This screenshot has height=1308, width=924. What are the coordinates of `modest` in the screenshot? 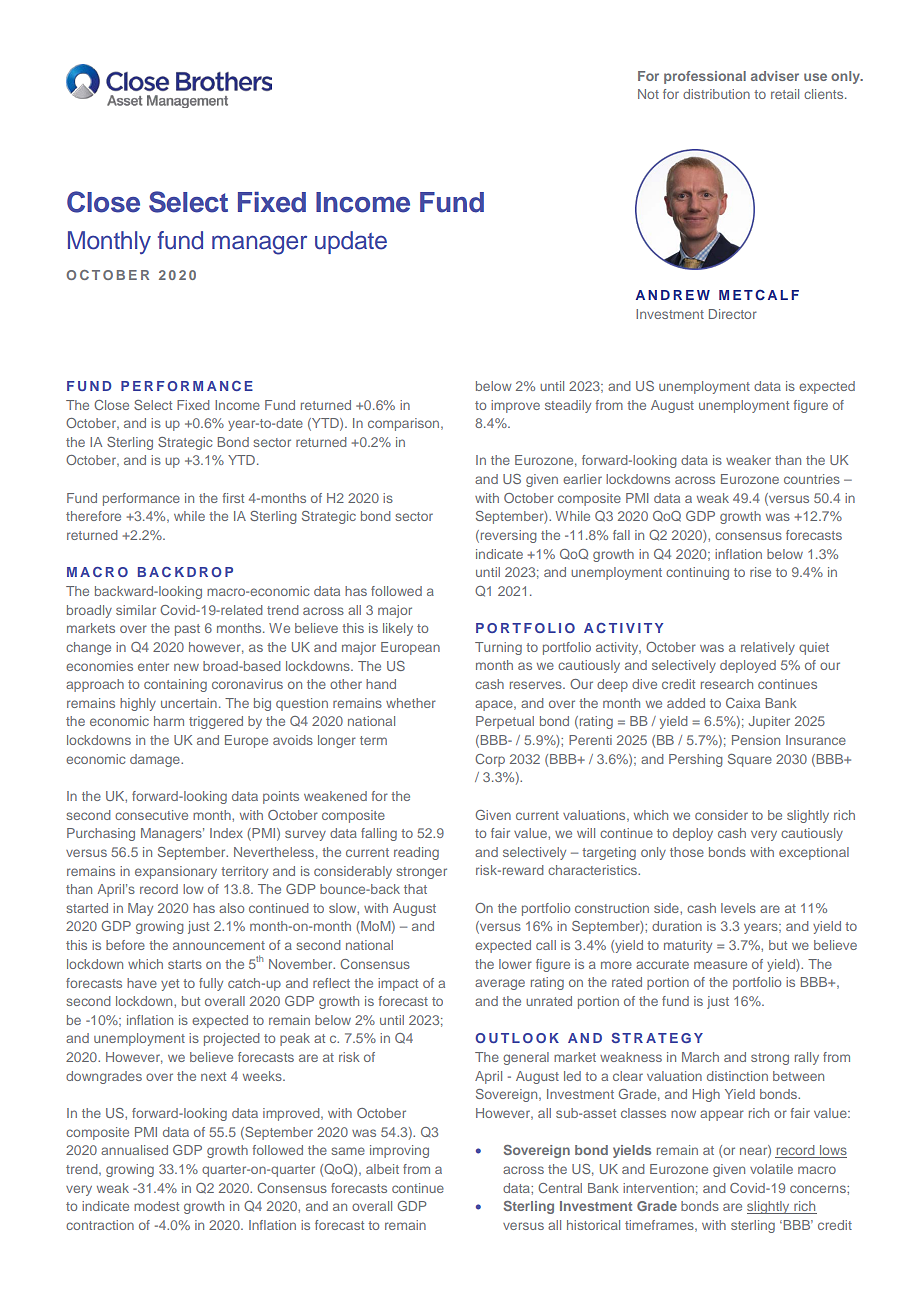 It's located at (156, 1206).
